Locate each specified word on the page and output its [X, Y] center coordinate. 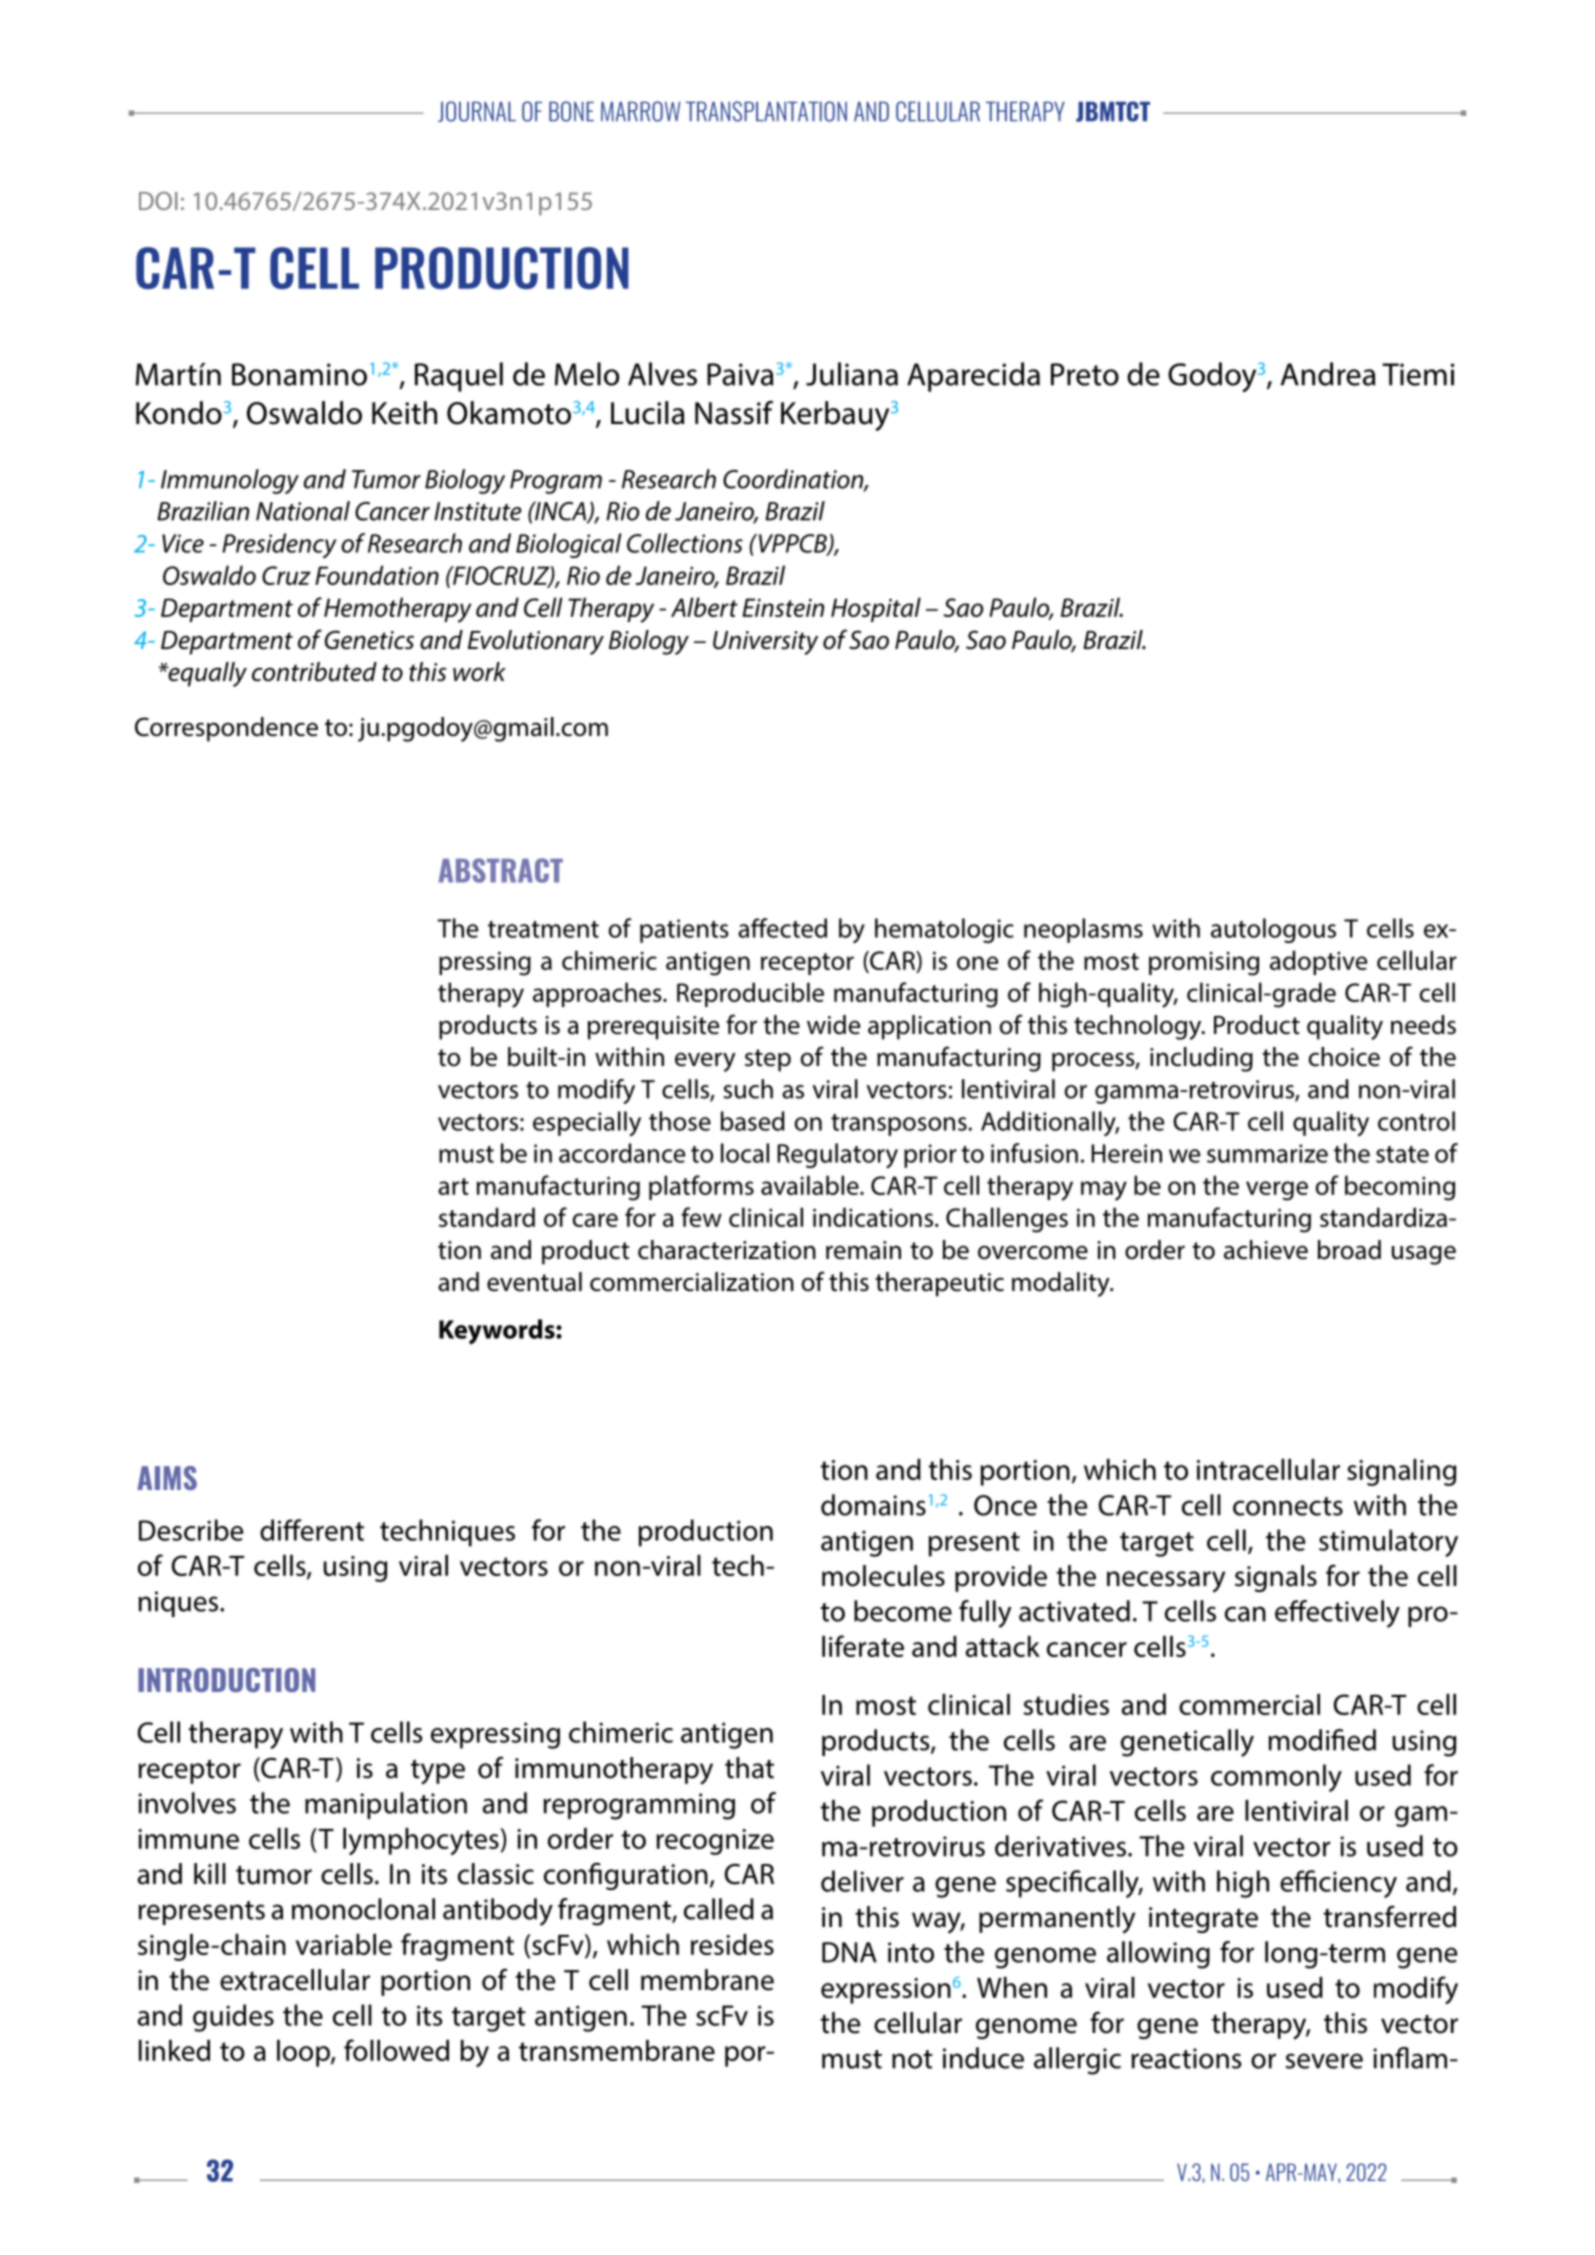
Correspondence [226, 729]
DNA [849, 1952]
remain [863, 1250]
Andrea [1328, 374]
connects [1288, 1506]
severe [1324, 2061]
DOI [158, 201]
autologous [1273, 930]
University [765, 643]
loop [304, 2053]
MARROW [641, 111]
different [312, 1530]
